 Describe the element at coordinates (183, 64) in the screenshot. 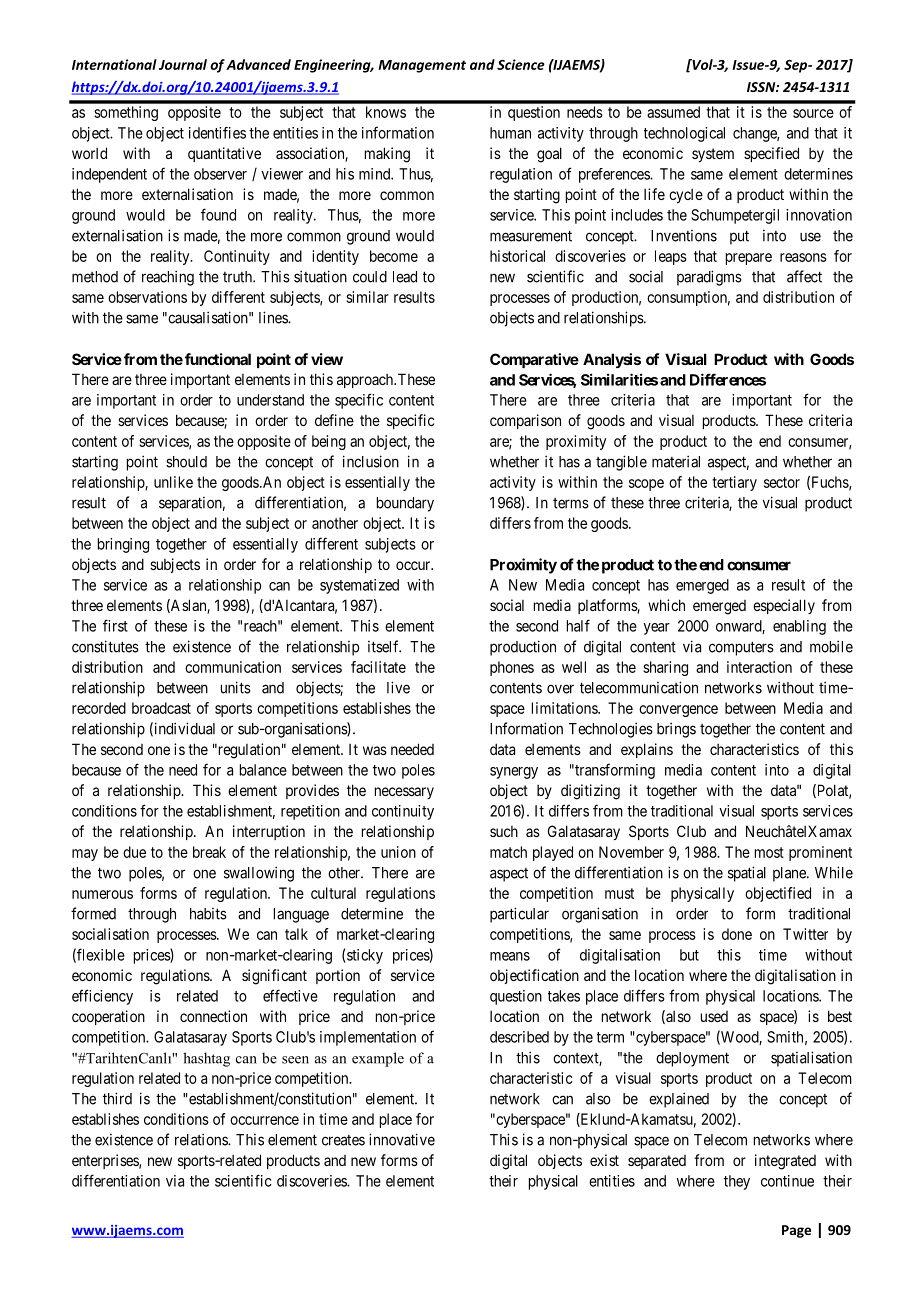

I see `Journal` at that location.
